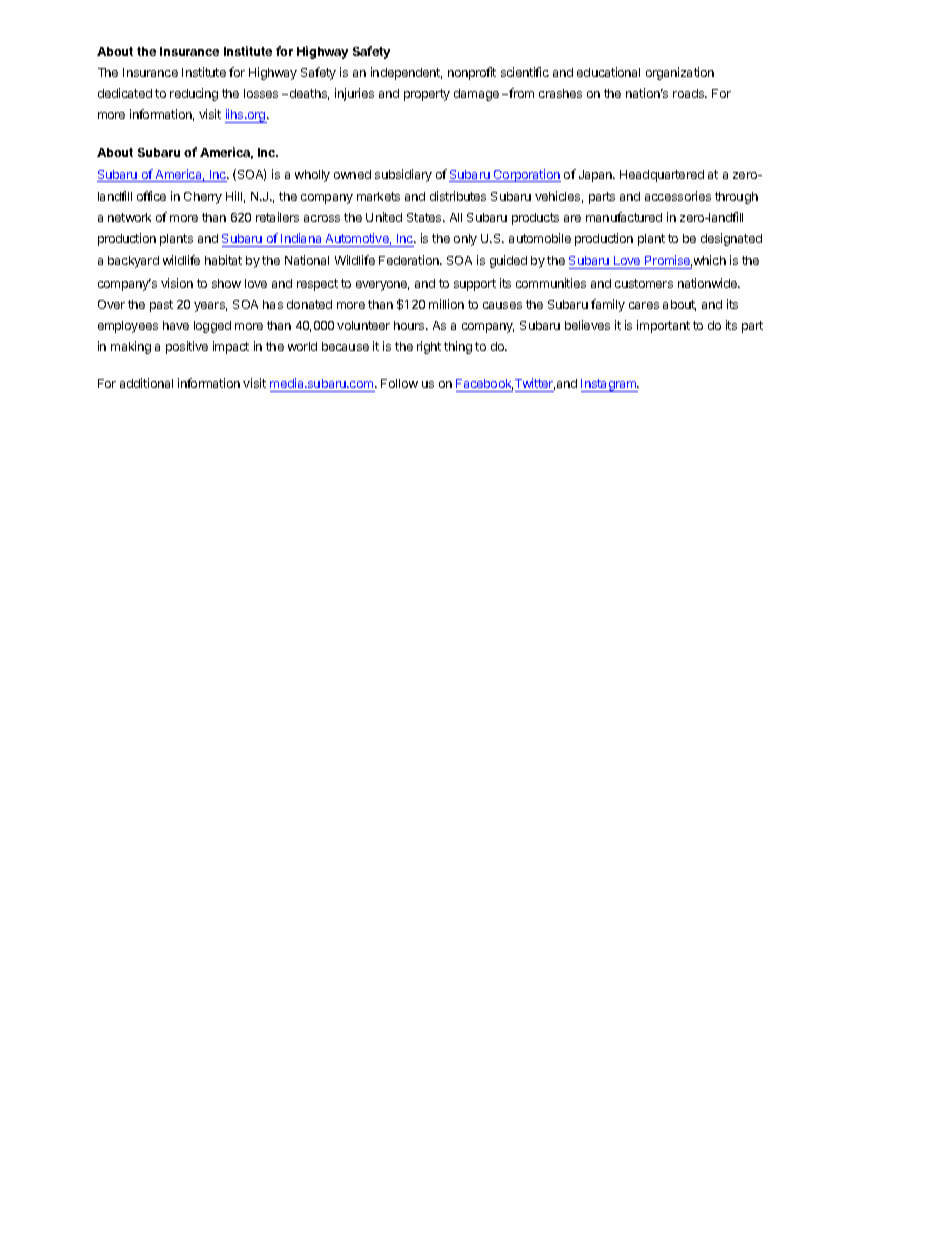 Image resolution: width=952 pixels, height=1233 pixels. I want to click on wholly, so click(312, 176).
